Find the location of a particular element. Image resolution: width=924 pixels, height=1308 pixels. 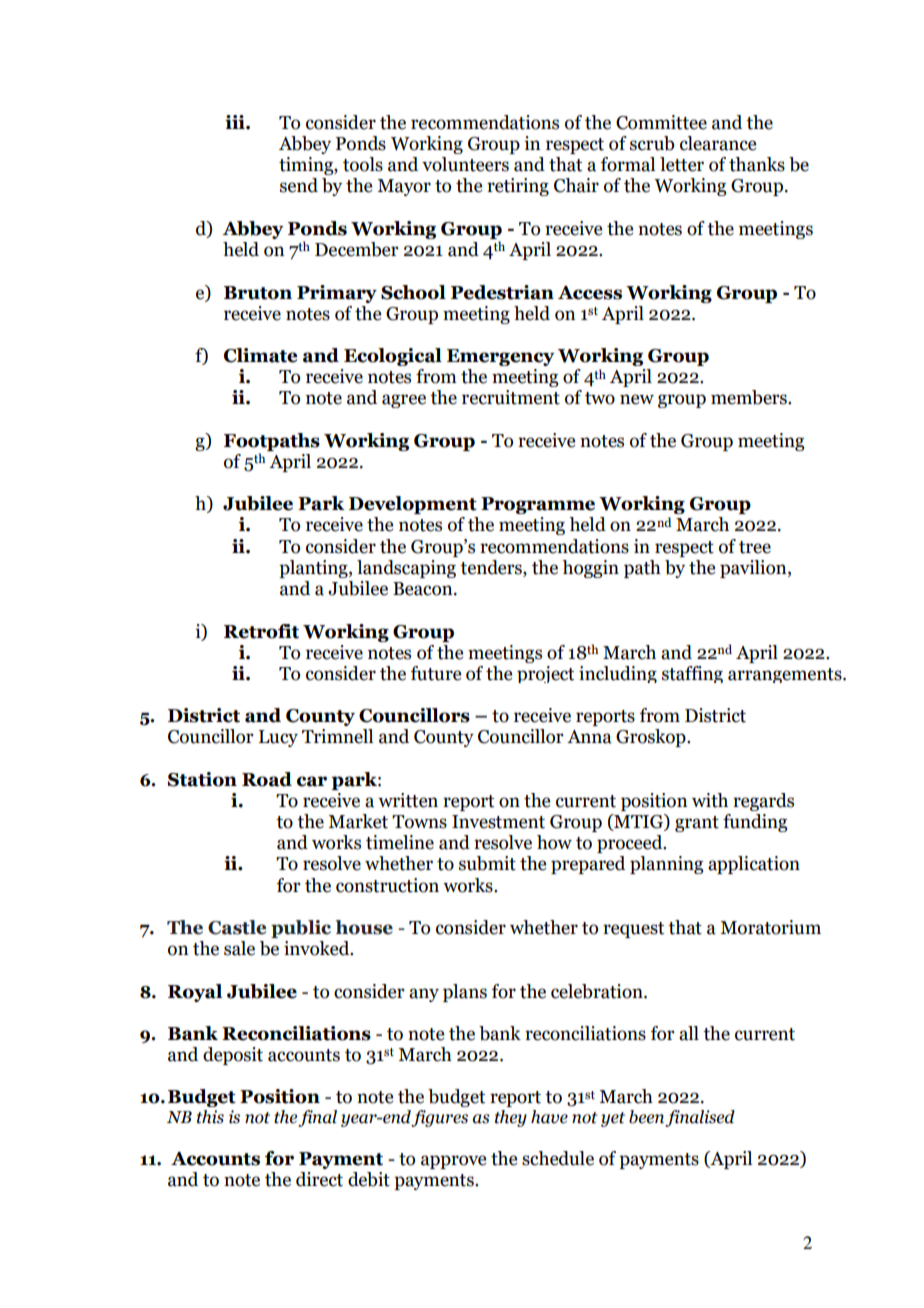

with is located at coordinates (710, 800).
